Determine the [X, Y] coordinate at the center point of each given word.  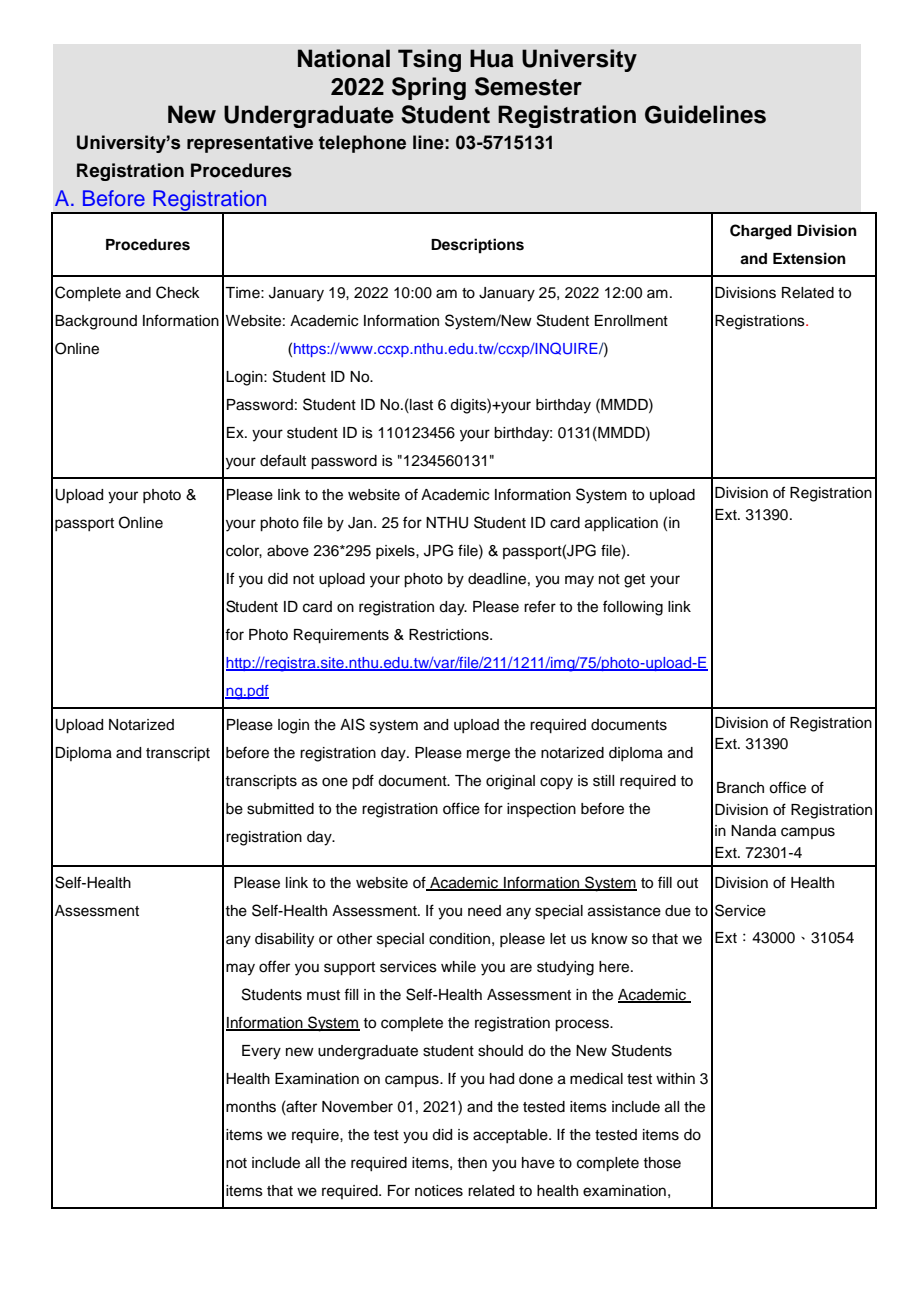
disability [284, 940]
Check [178, 292]
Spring [429, 88]
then [472, 1163]
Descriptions [477, 246]
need [484, 911]
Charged [761, 232]
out [687, 883]
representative [250, 144]
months [251, 1107]
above [288, 551]
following [633, 608]
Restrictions [450, 635]
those [662, 1163]
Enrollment [631, 321]
